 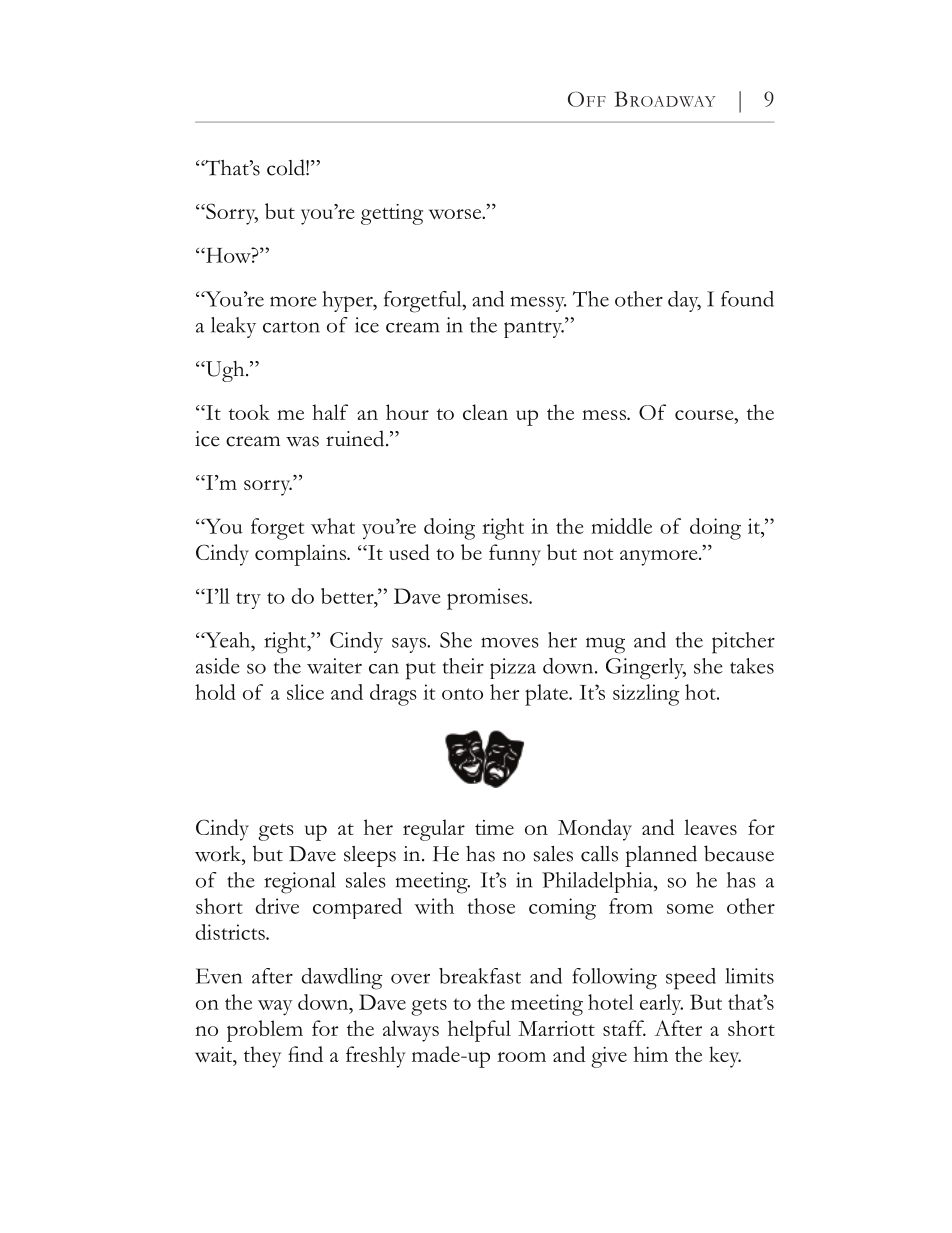 What do you see at coordinates (646, 695) in the page?
I see `sizzling` at bounding box center [646, 695].
